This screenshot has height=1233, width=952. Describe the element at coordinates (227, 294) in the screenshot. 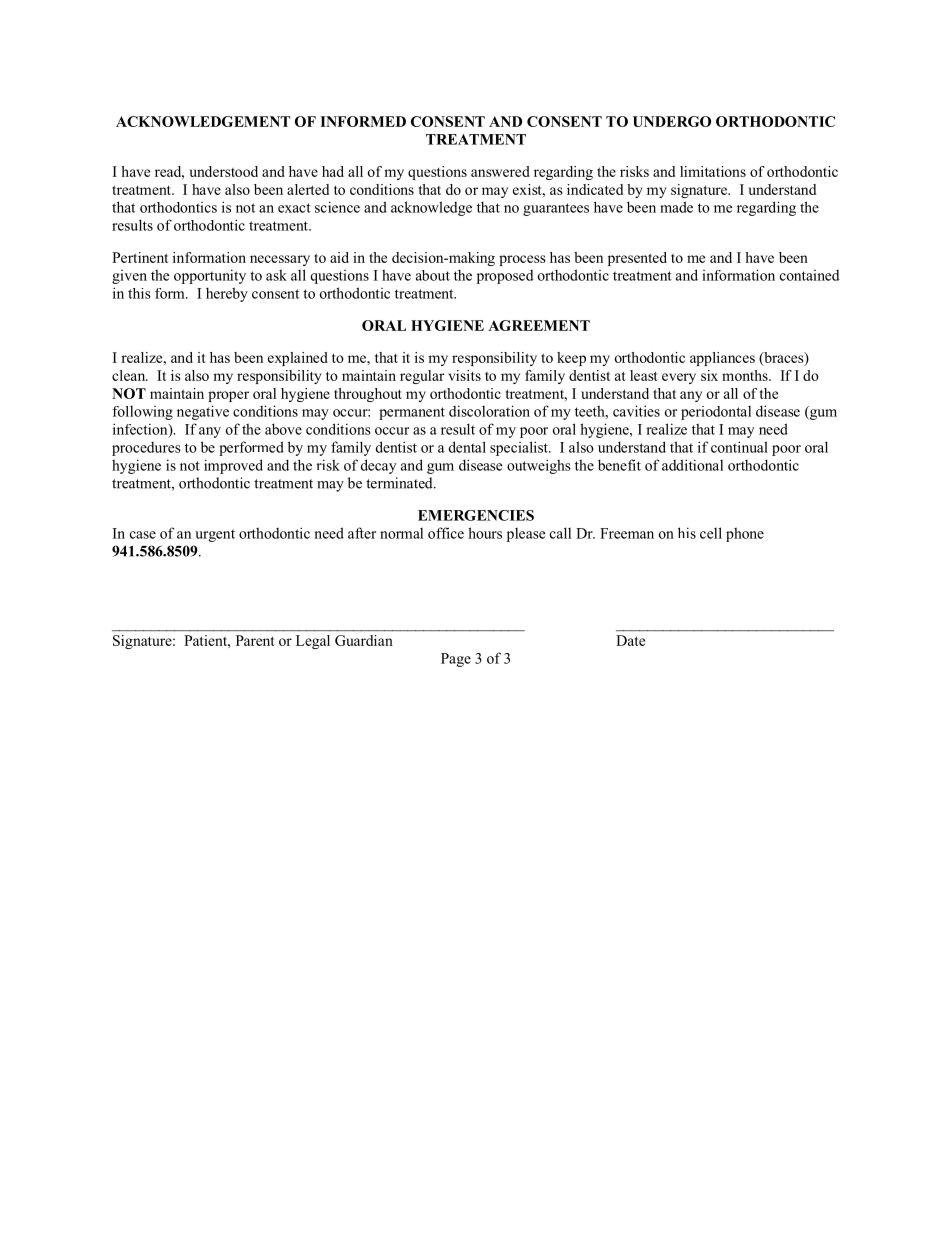

I see `hereby` at that location.
